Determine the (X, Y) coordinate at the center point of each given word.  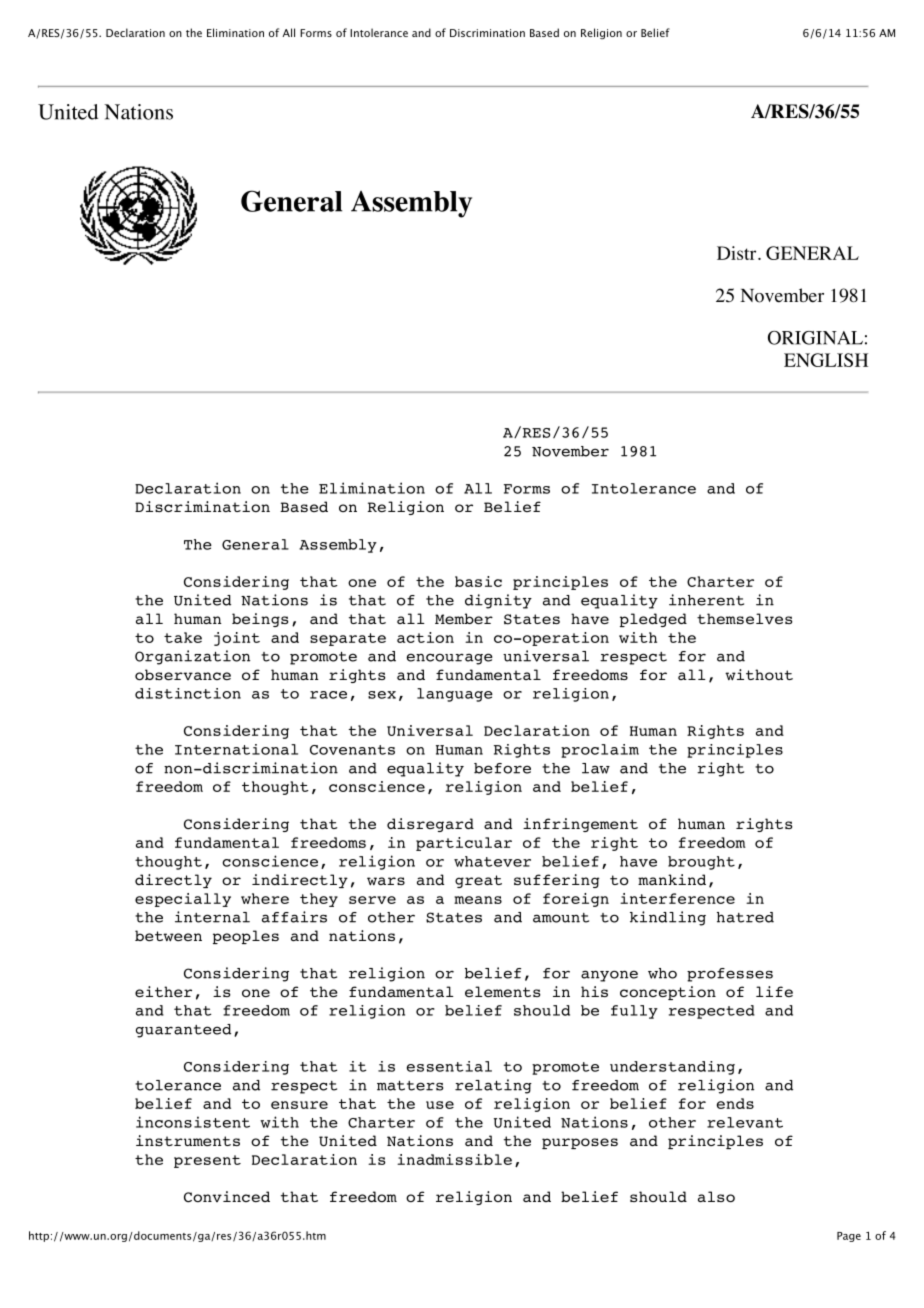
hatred (745, 917)
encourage (450, 659)
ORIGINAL (815, 338)
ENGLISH (826, 360)
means (478, 900)
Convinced (227, 1197)
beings (260, 620)
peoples (246, 937)
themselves (744, 618)
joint (237, 639)
